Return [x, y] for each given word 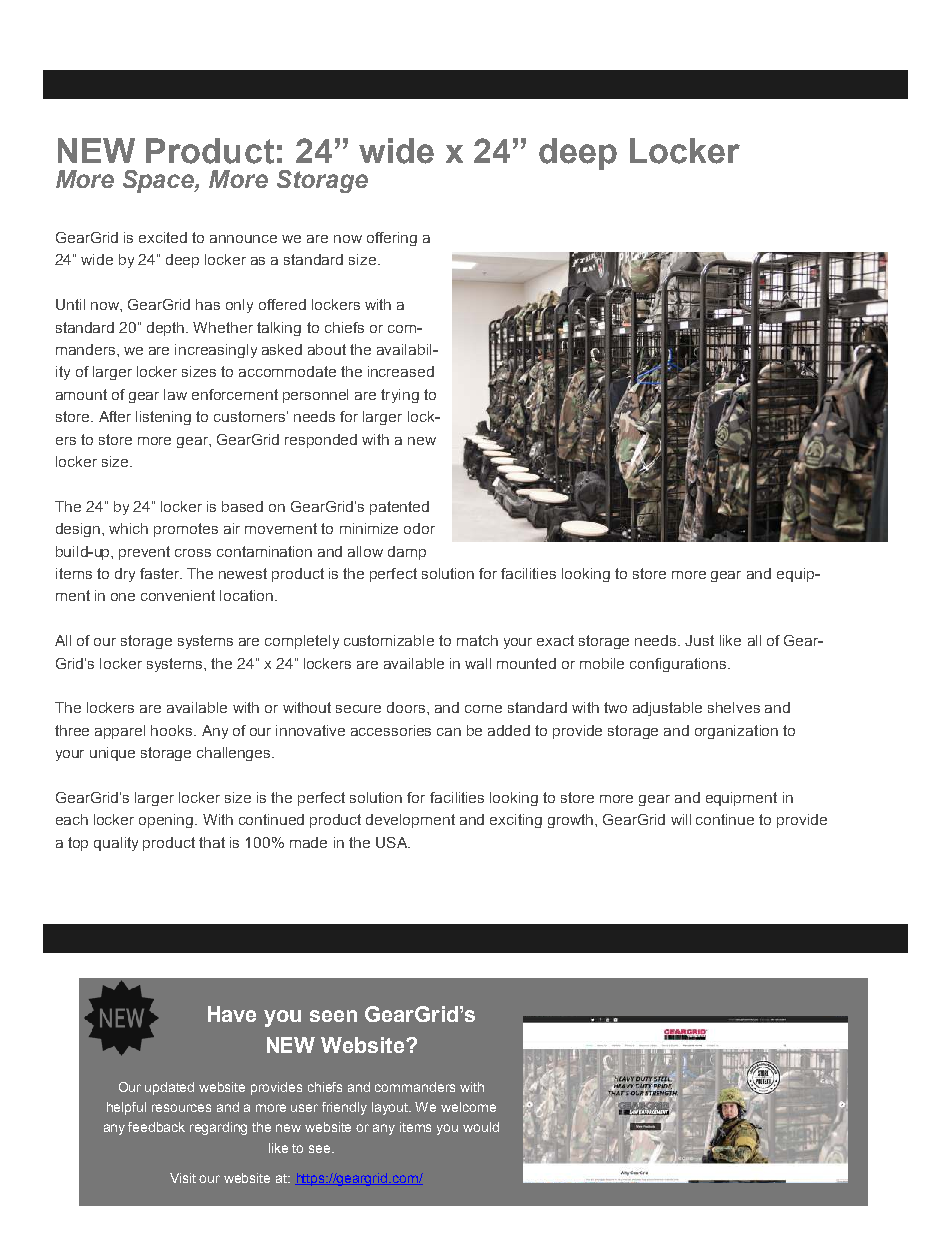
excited [163, 237]
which [128, 528]
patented [399, 508]
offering [392, 239]
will [681, 819]
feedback [156, 1127]
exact [555, 640]
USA [392, 842]
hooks [173, 730]
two [615, 707]
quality [116, 844]
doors [407, 707]
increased [401, 371]
